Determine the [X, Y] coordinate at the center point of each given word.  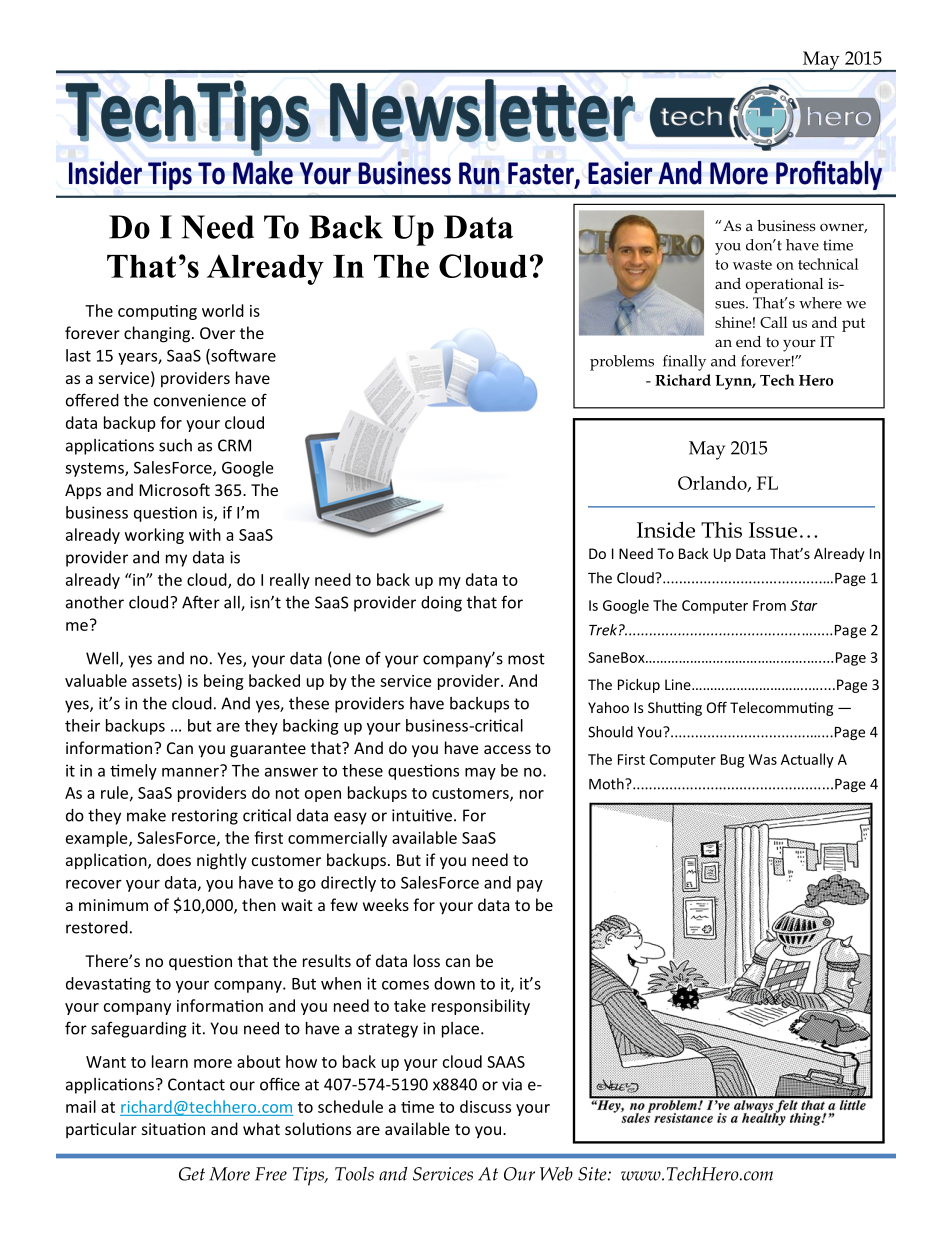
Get [192, 1174]
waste [752, 265]
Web [556, 1174]
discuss [485, 1106]
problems [622, 363]
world [223, 310]
